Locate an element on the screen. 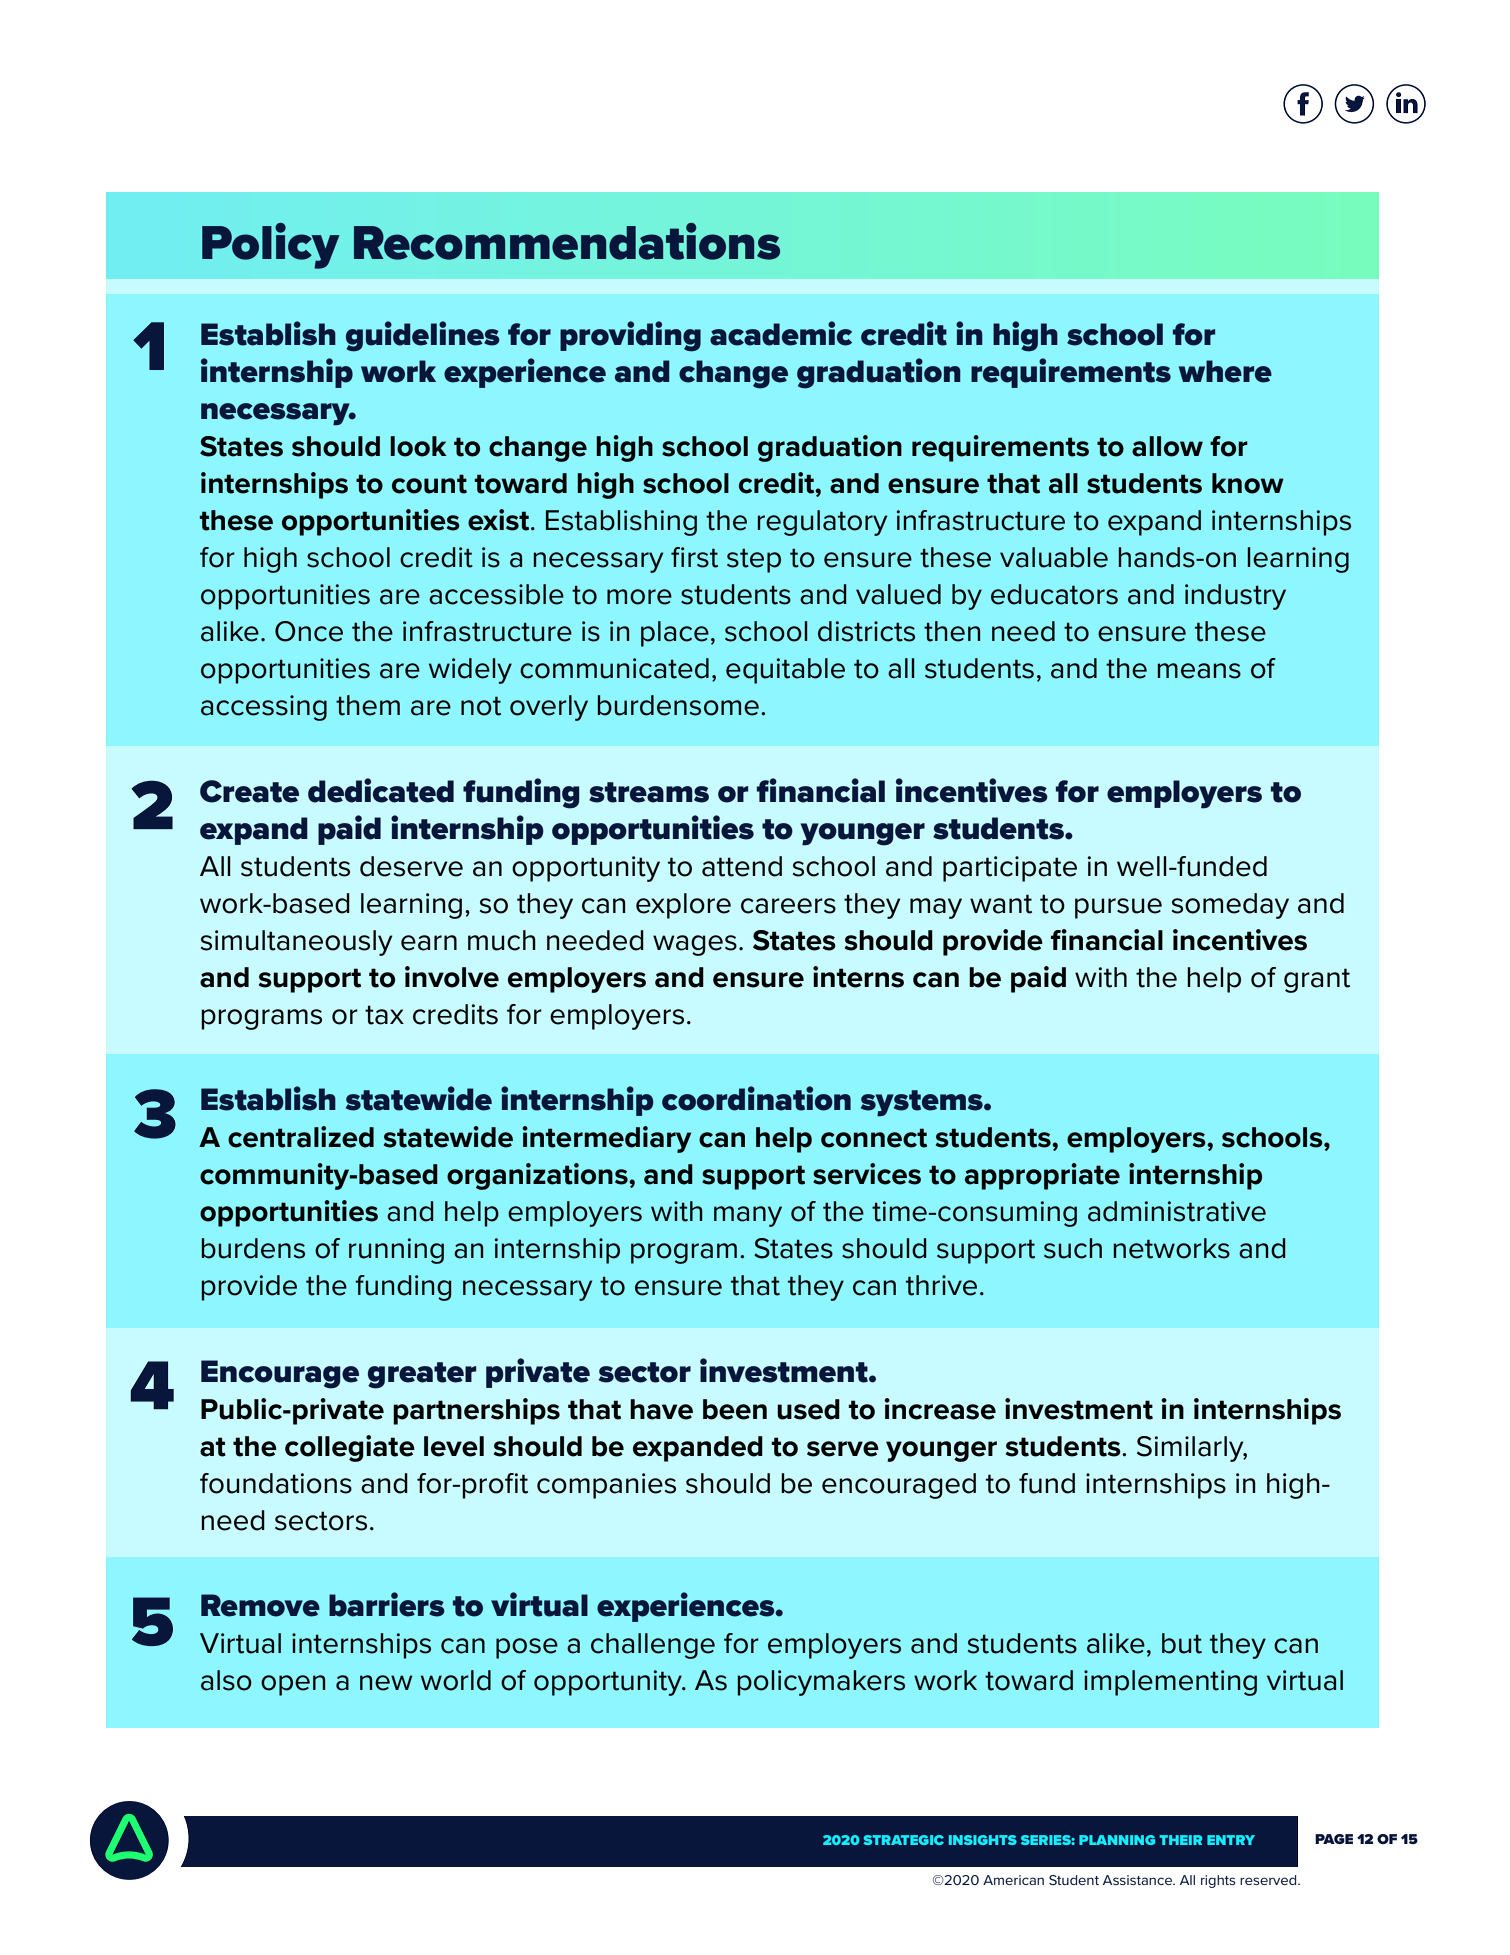 This screenshot has height=1955, width=1510. where is located at coordinates (1225, 371).
